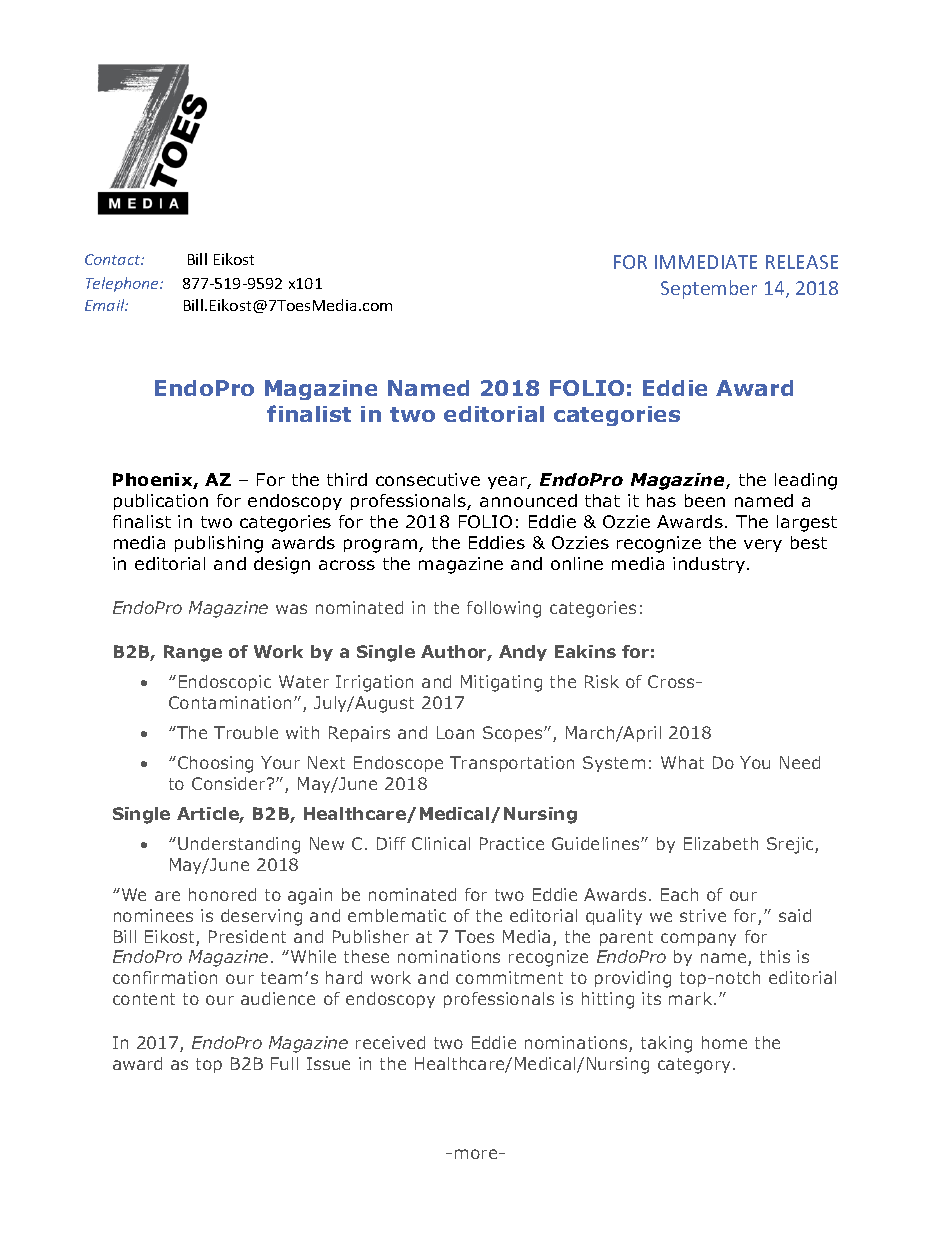 Image resolution: width=952 pixels, height=1233 pixels. Describe the element at coordinates (193, 653) in the screenshot. I see `Range` at that location.
